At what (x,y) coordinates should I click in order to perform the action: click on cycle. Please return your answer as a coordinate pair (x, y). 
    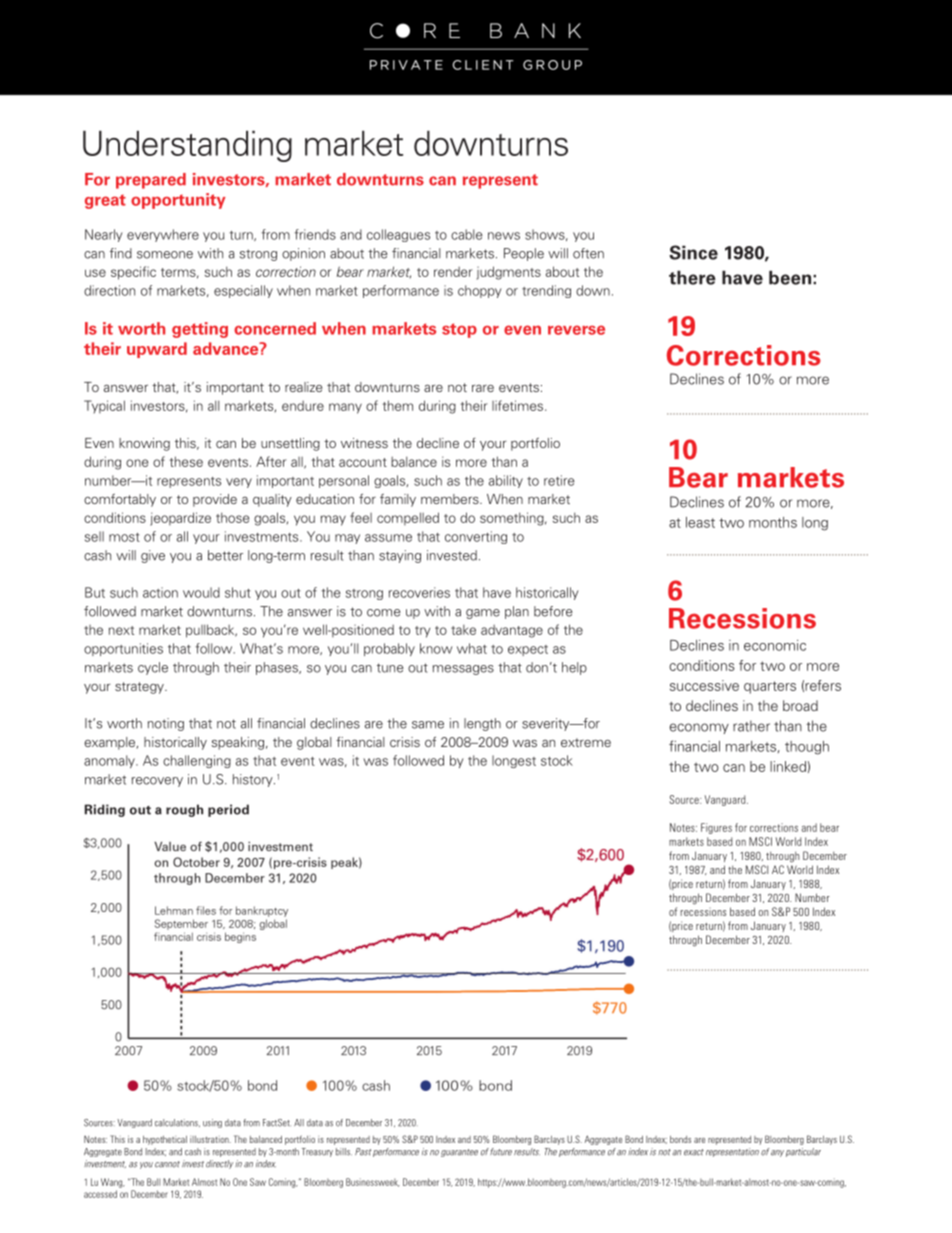
    Looking at the image, I should click on (153, 668).
